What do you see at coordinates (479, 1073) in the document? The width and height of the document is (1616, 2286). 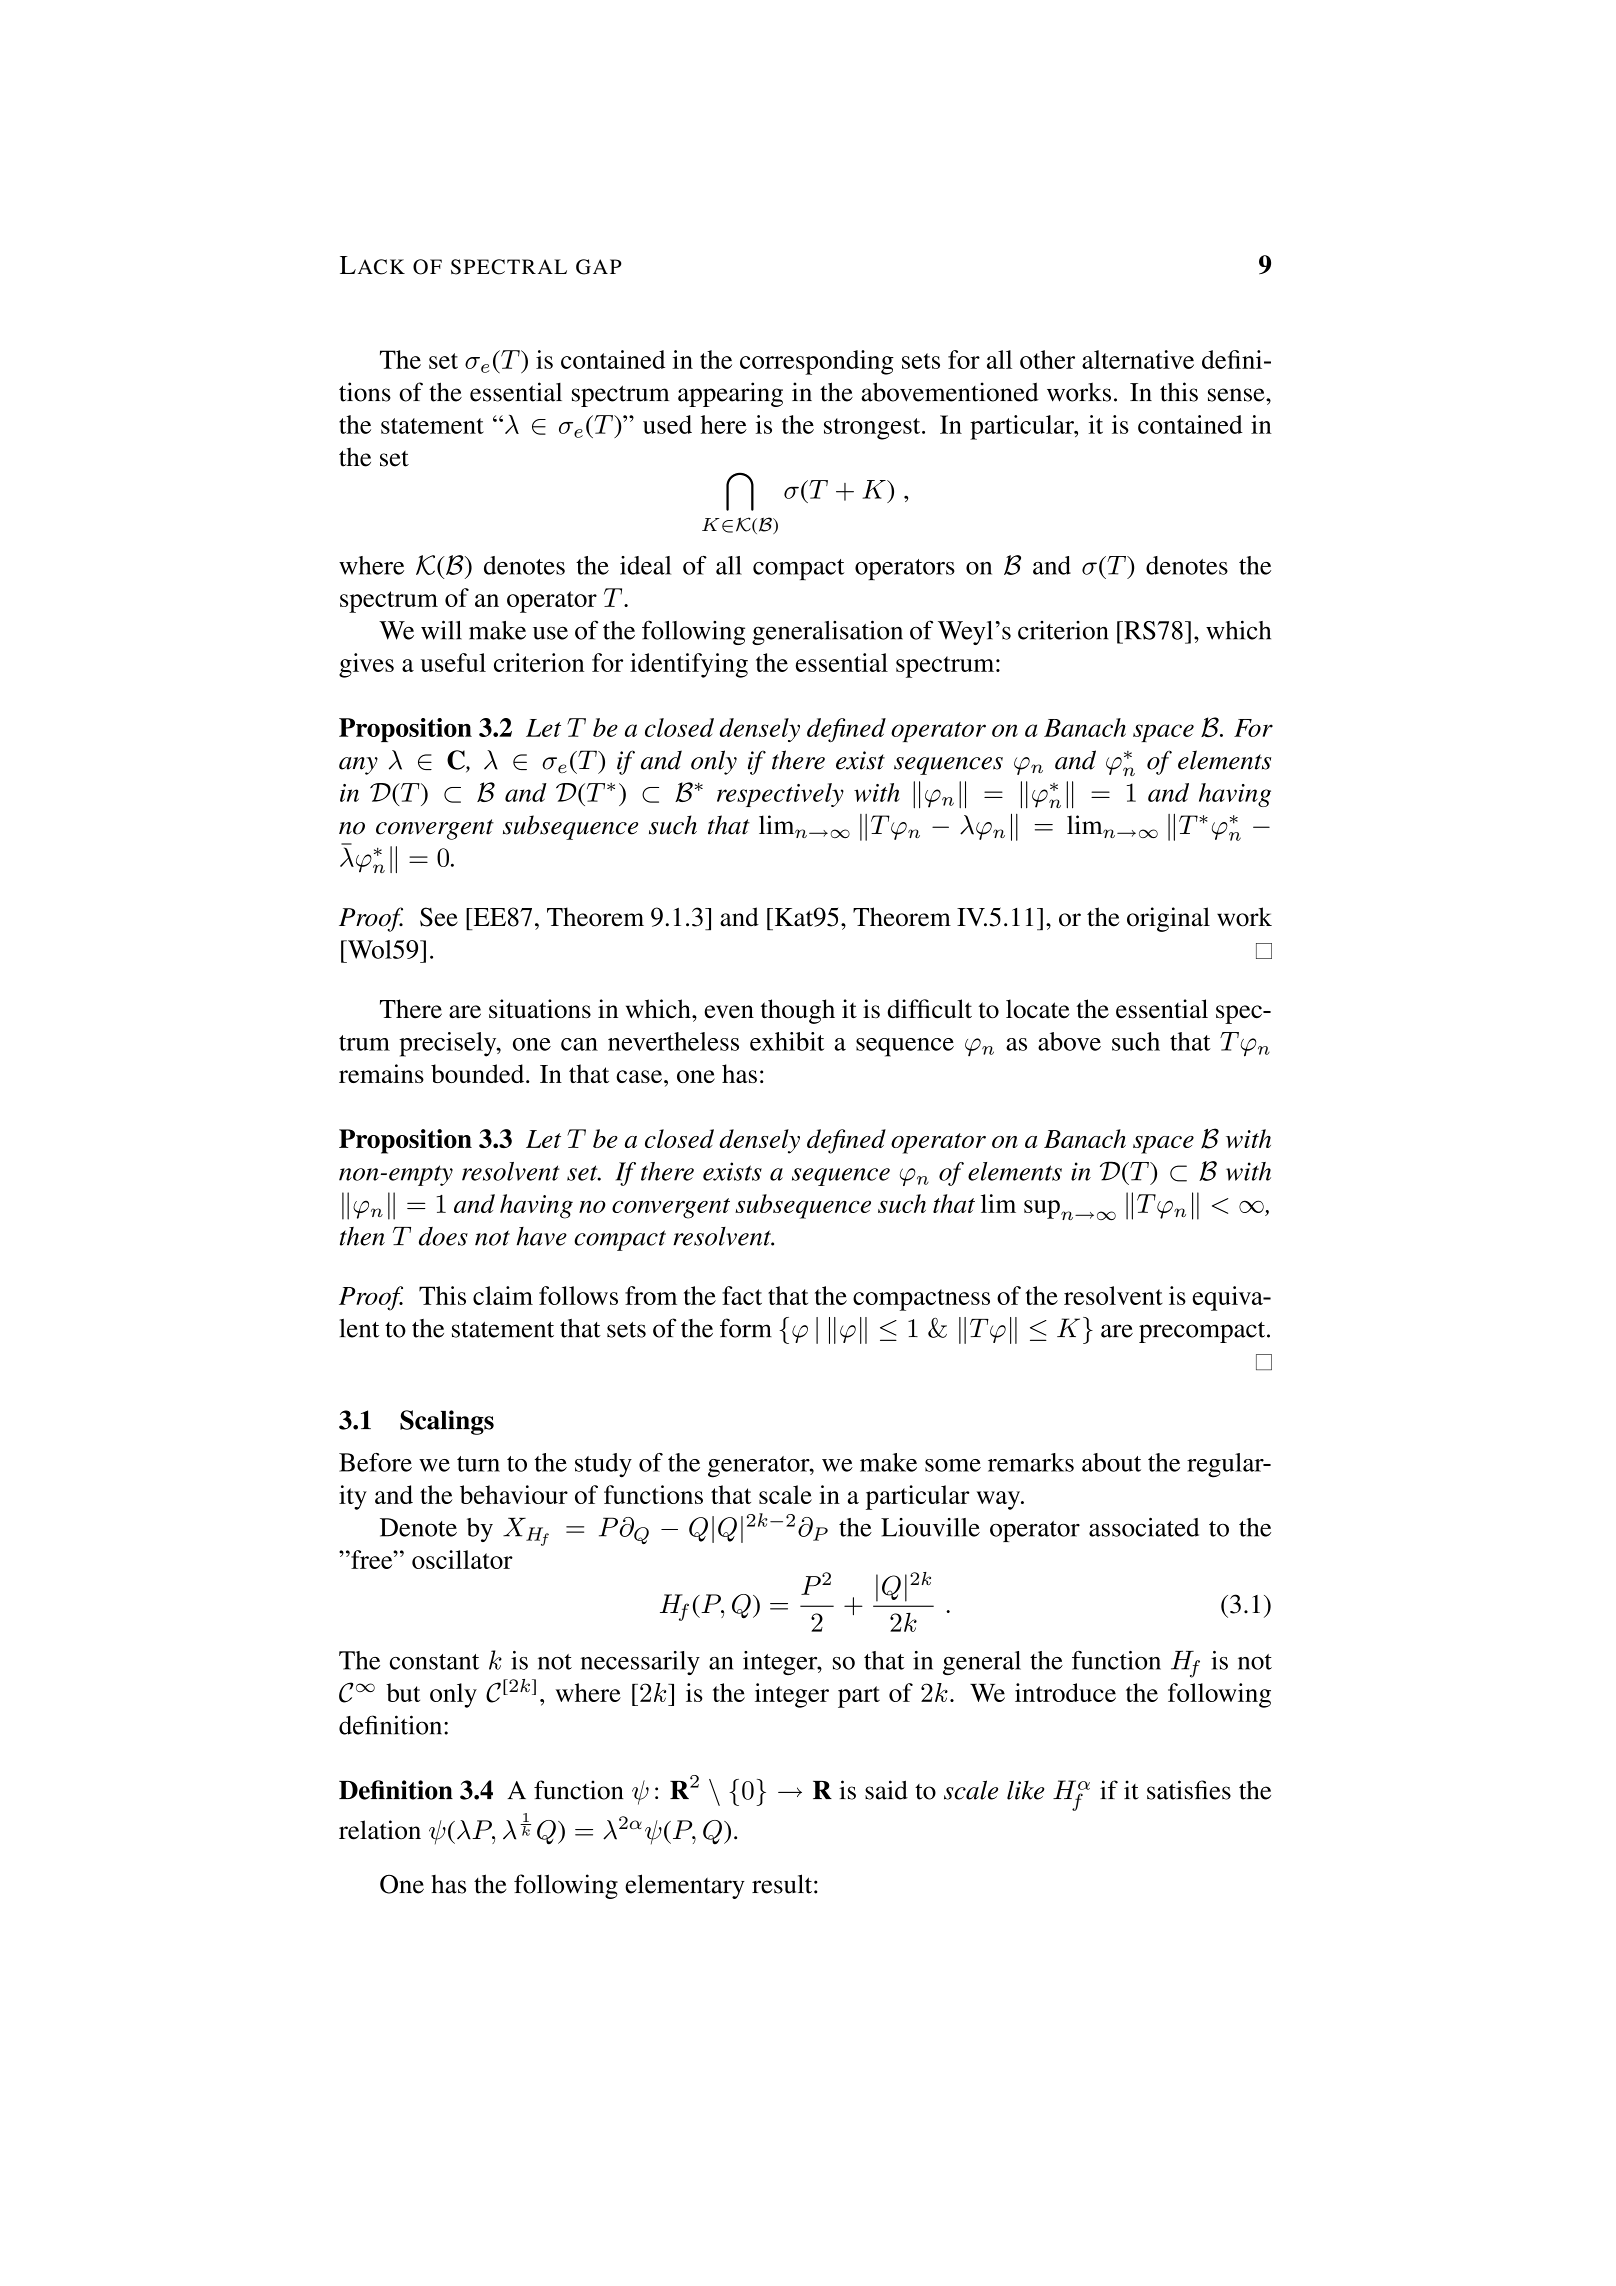 I see `bounded` at bounding box center [479, 1073].
